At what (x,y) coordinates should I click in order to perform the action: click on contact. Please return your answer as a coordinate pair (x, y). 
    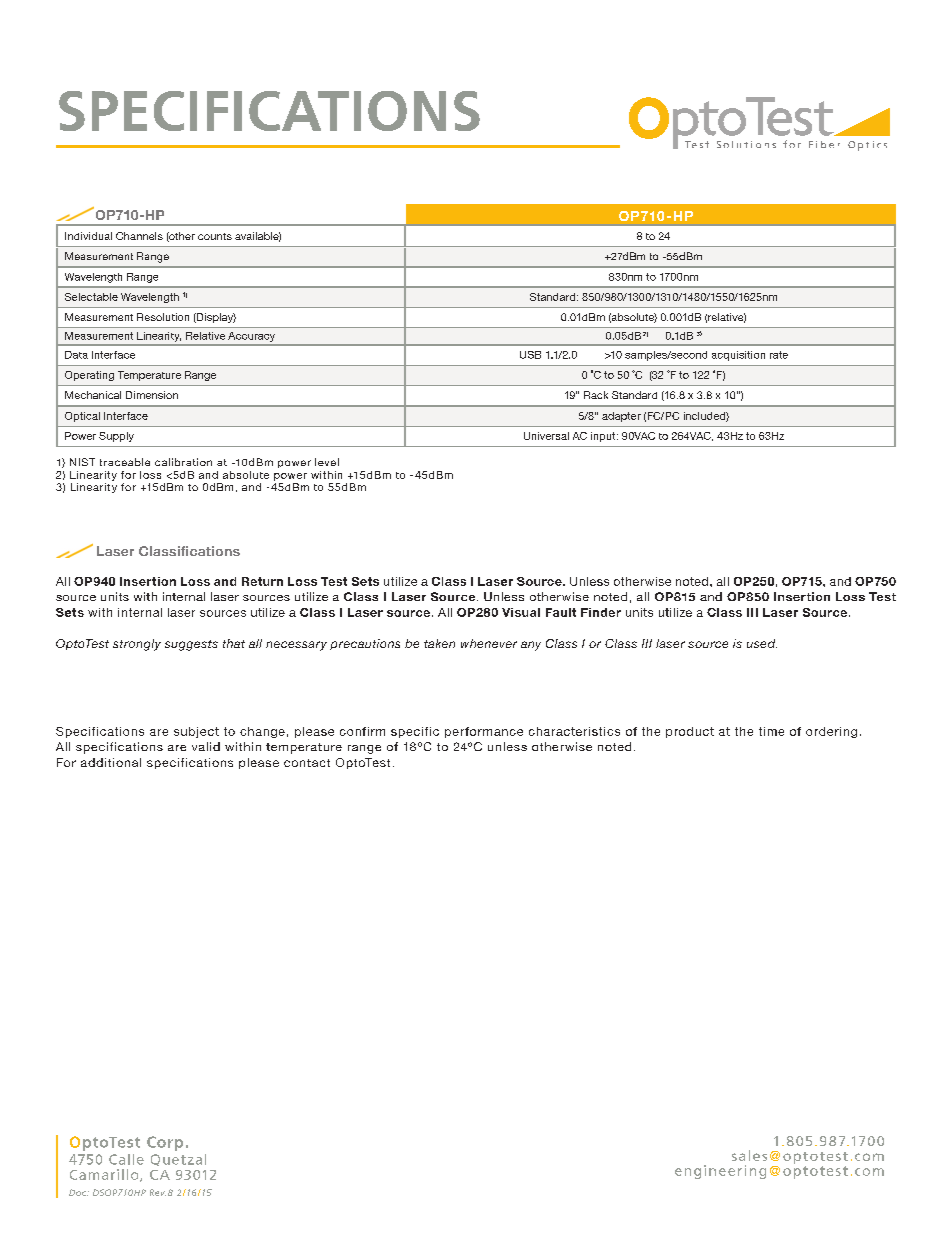
    Looking at the image, I should click on (307, 763).
